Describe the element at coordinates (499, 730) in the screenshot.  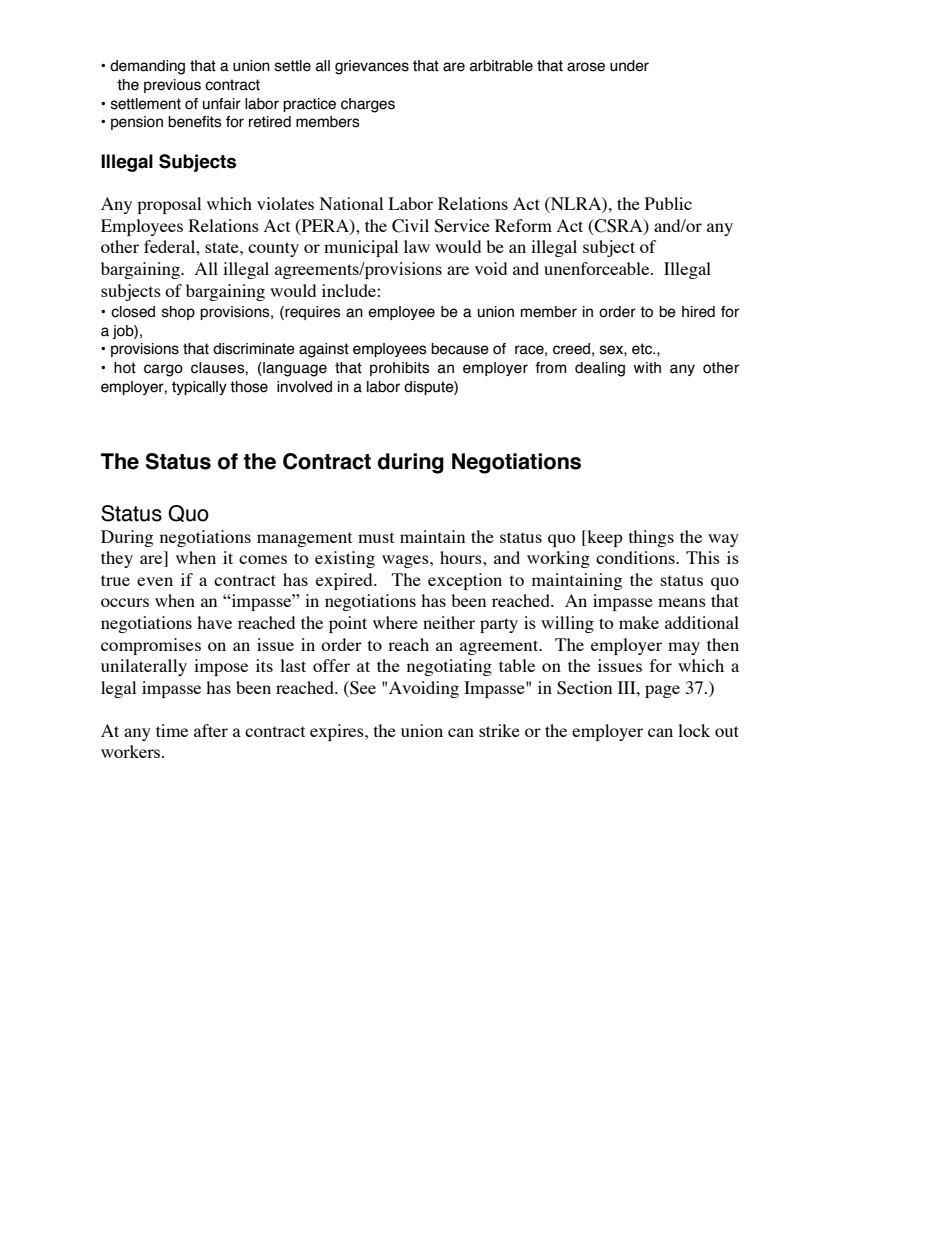
I see `strike` at that location.
